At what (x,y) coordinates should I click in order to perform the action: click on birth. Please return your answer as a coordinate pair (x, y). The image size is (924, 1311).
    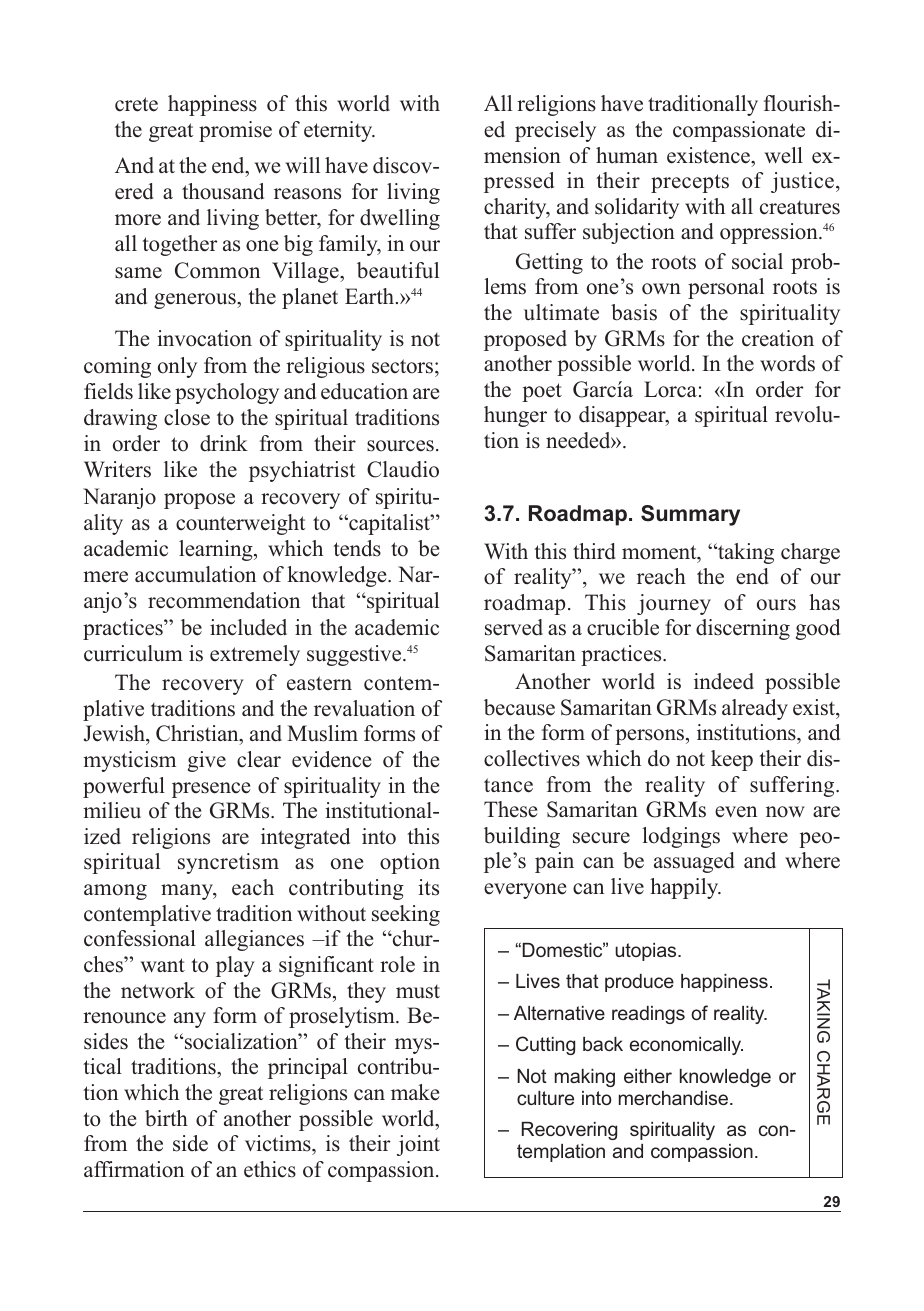
    Looking at the image, I should click on (166, 1118).
